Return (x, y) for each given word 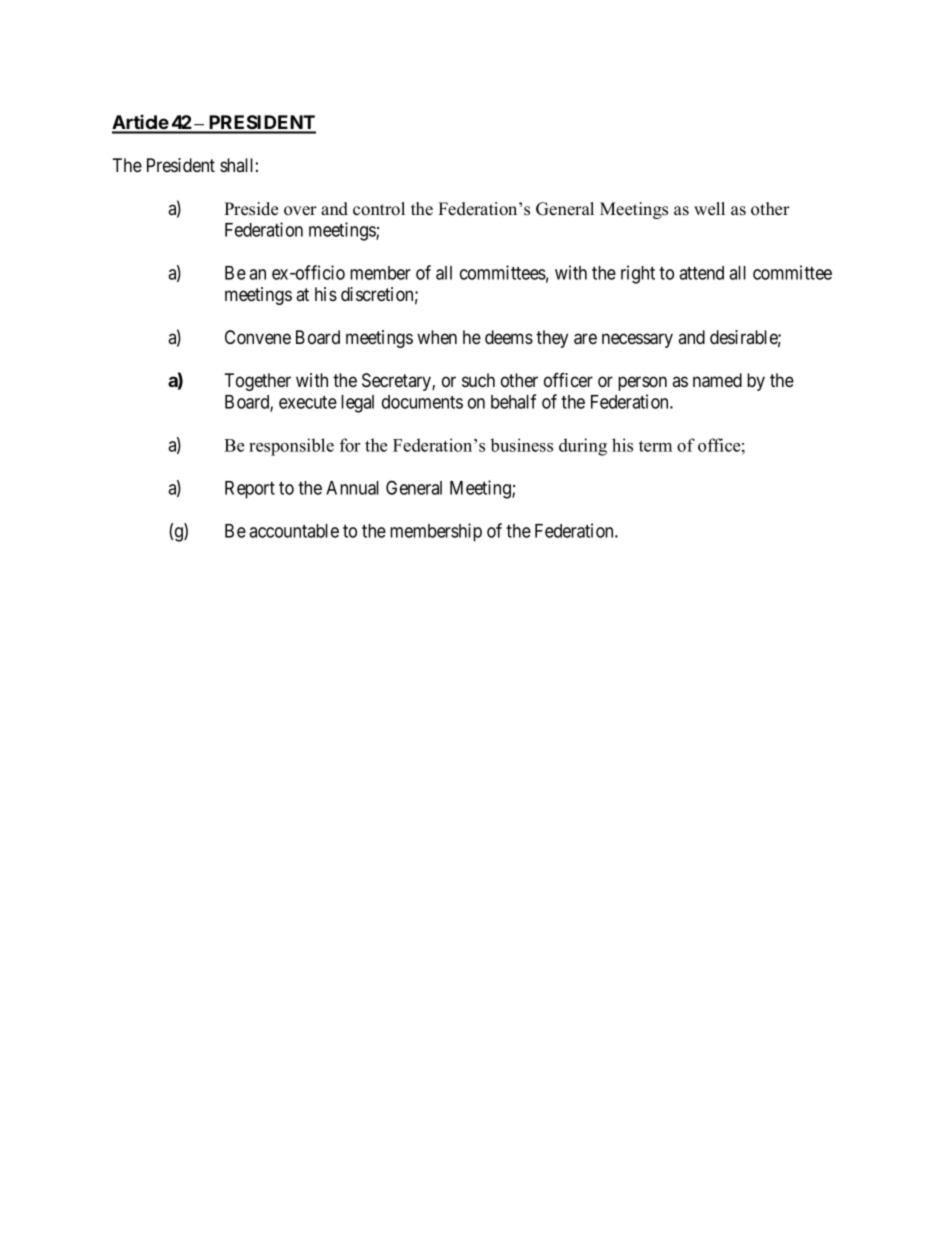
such (478, 380)
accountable (294, 531)
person (642, 383)
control (379, 209)
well (709, 209)
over (300, 211)
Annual (352, 488)
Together (257, 382)
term (655, 446)
